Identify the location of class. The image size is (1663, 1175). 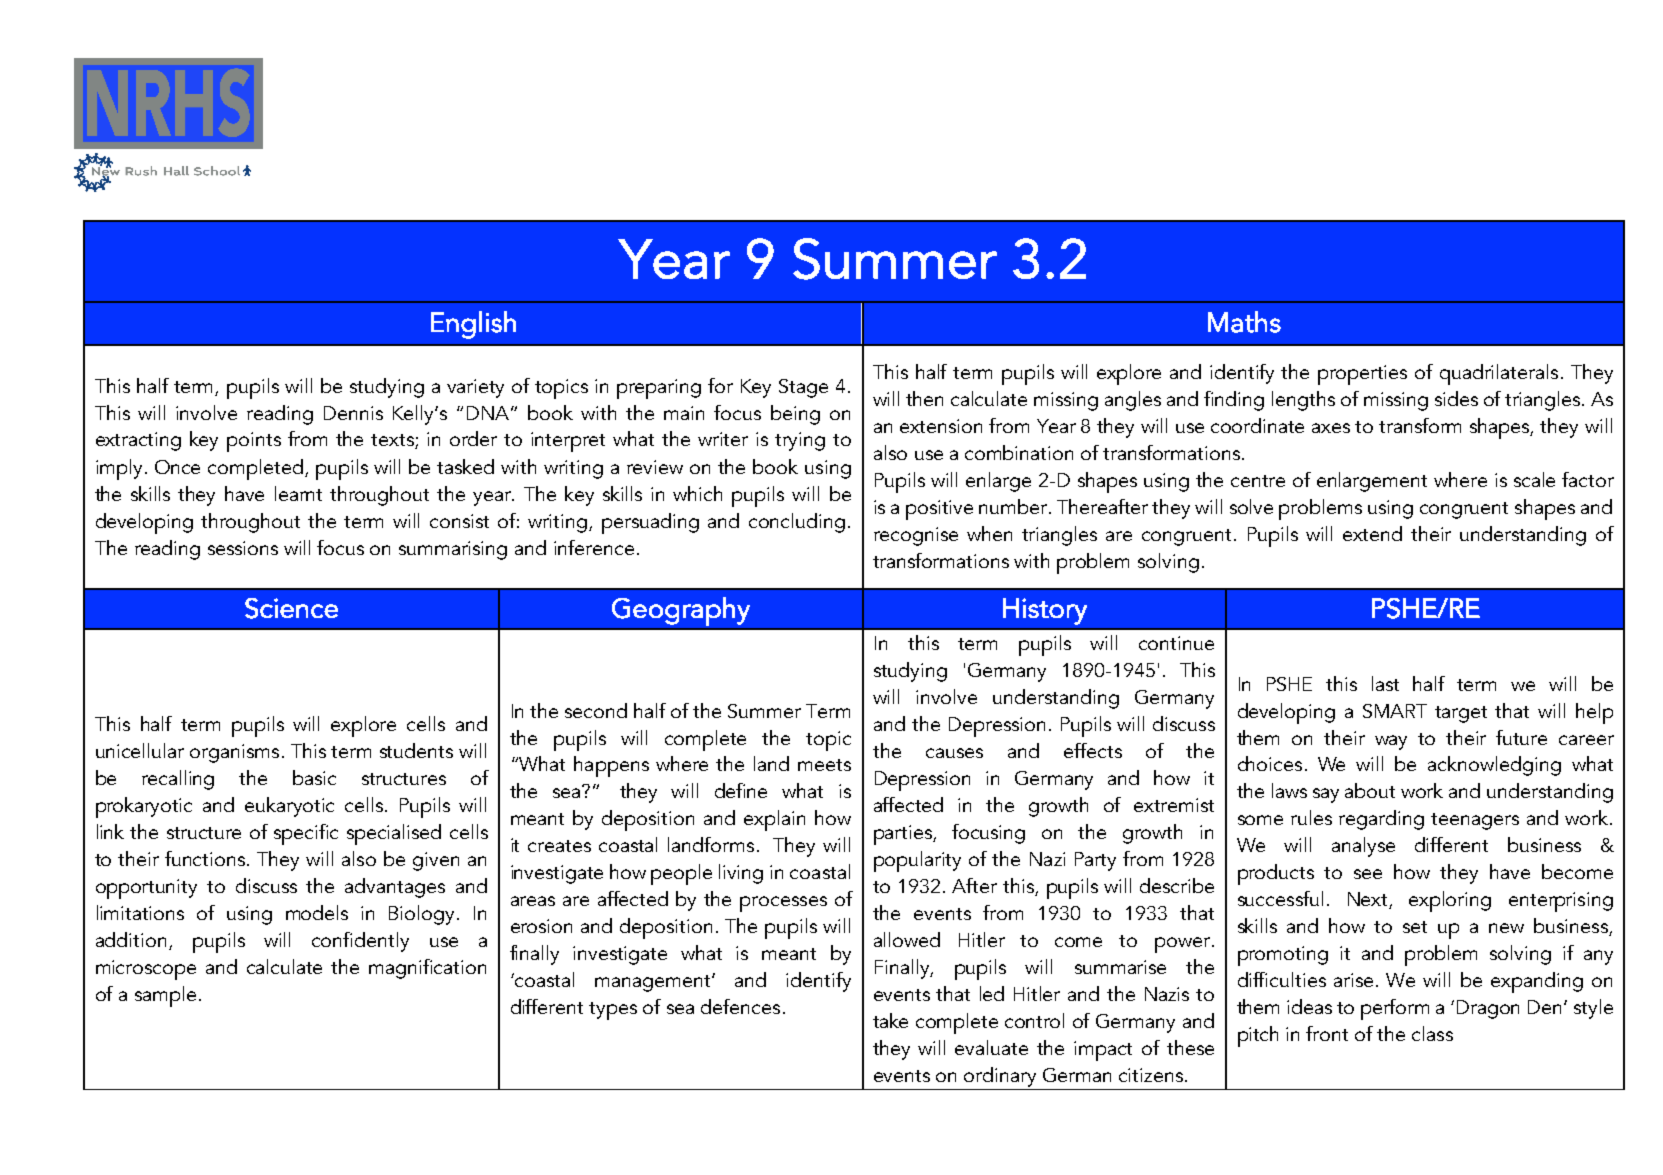
(1432, 1033).
